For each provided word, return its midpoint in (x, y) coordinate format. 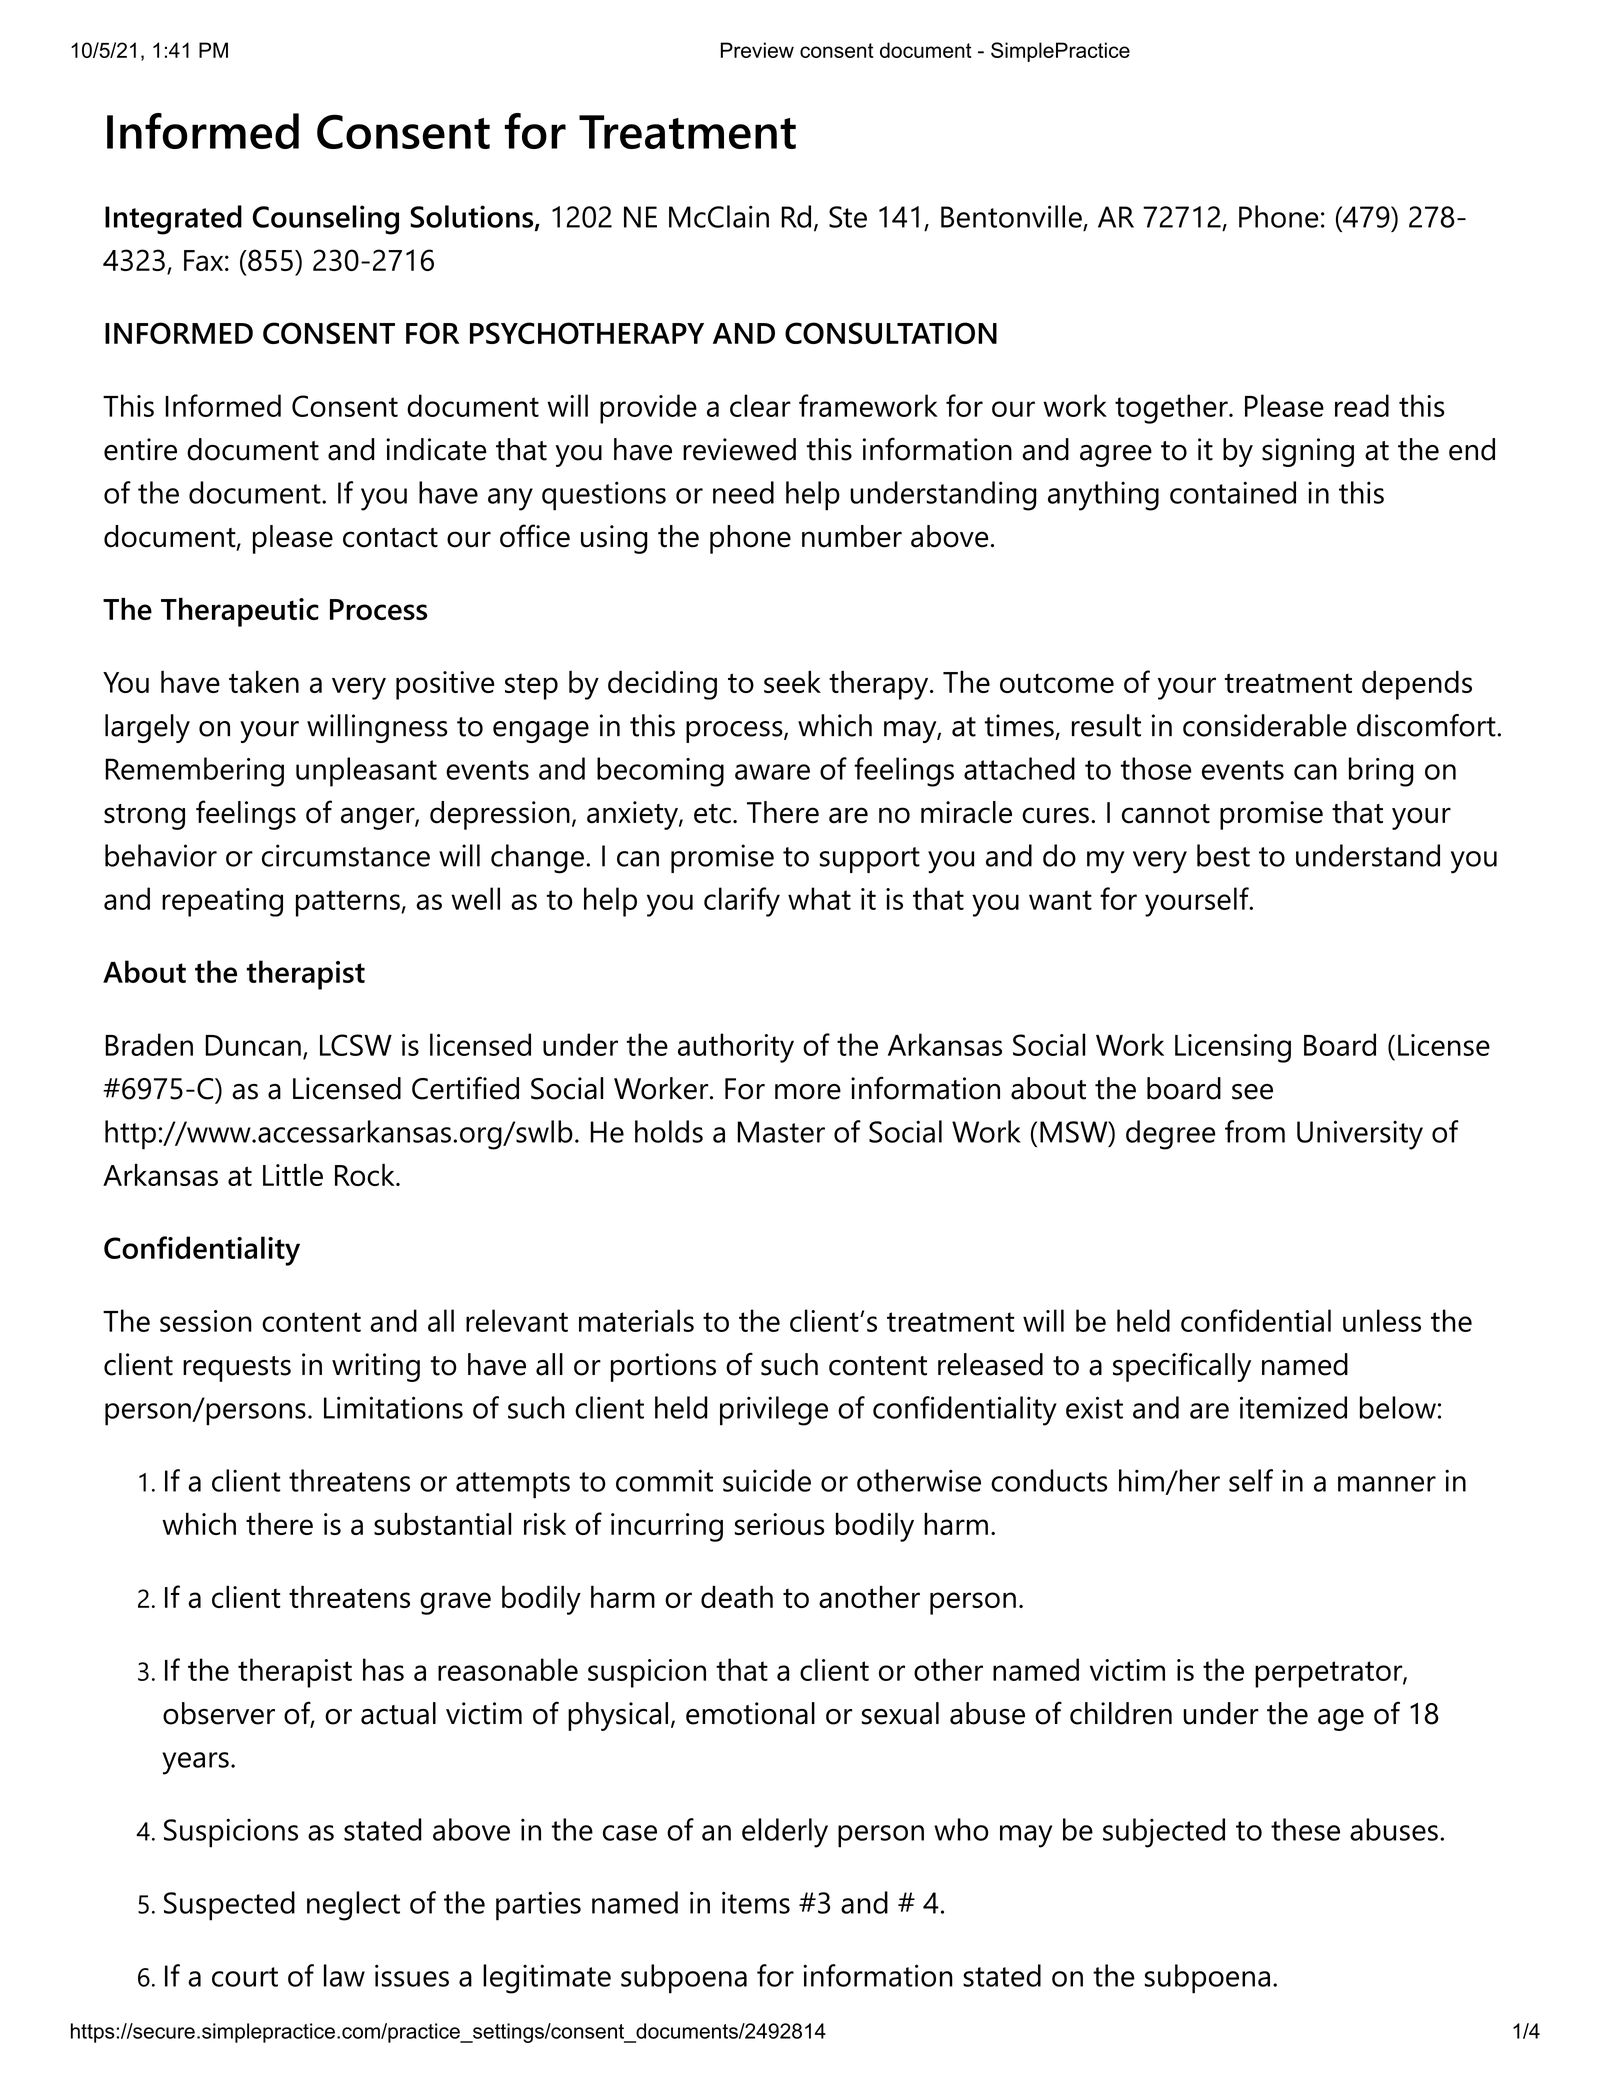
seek (792, 681)
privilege (774, 1411)
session (206, 1321)
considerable (1265, 725)
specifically (1182, 1367)
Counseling (326, 220)
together (1171, 409)
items (756, 1902)
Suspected (229, 1906)
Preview (757, 50)
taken (264, 681)
